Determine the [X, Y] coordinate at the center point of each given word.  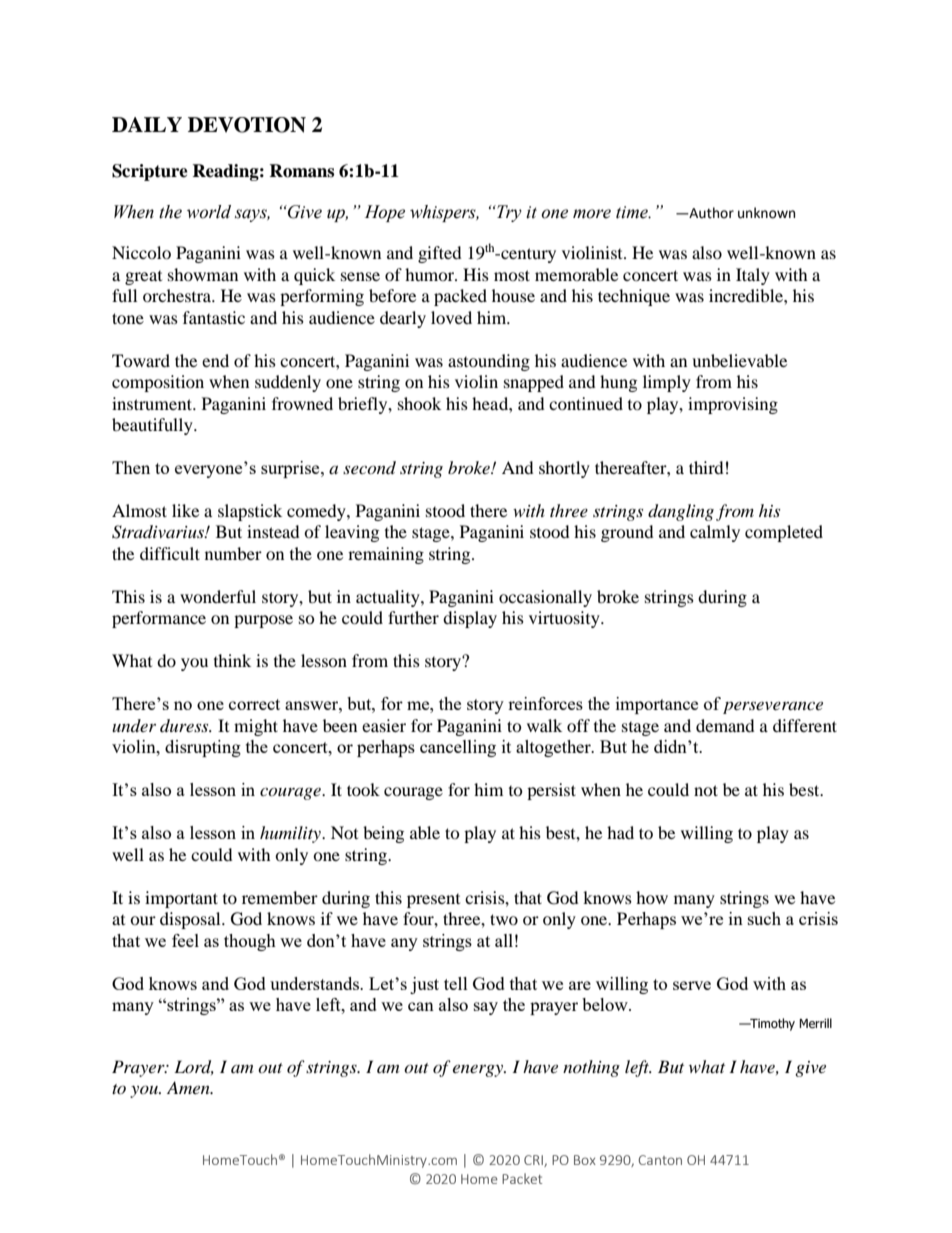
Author [710, 213]
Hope [385, 213]
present [433, 901]
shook [419, 403]
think [232, 660]
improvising [733, 405]
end [215, 360]
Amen [189, 1087]
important [181, 899]
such [764, 918]
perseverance [773, 707]
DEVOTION [247, 125]
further [413, 617]
